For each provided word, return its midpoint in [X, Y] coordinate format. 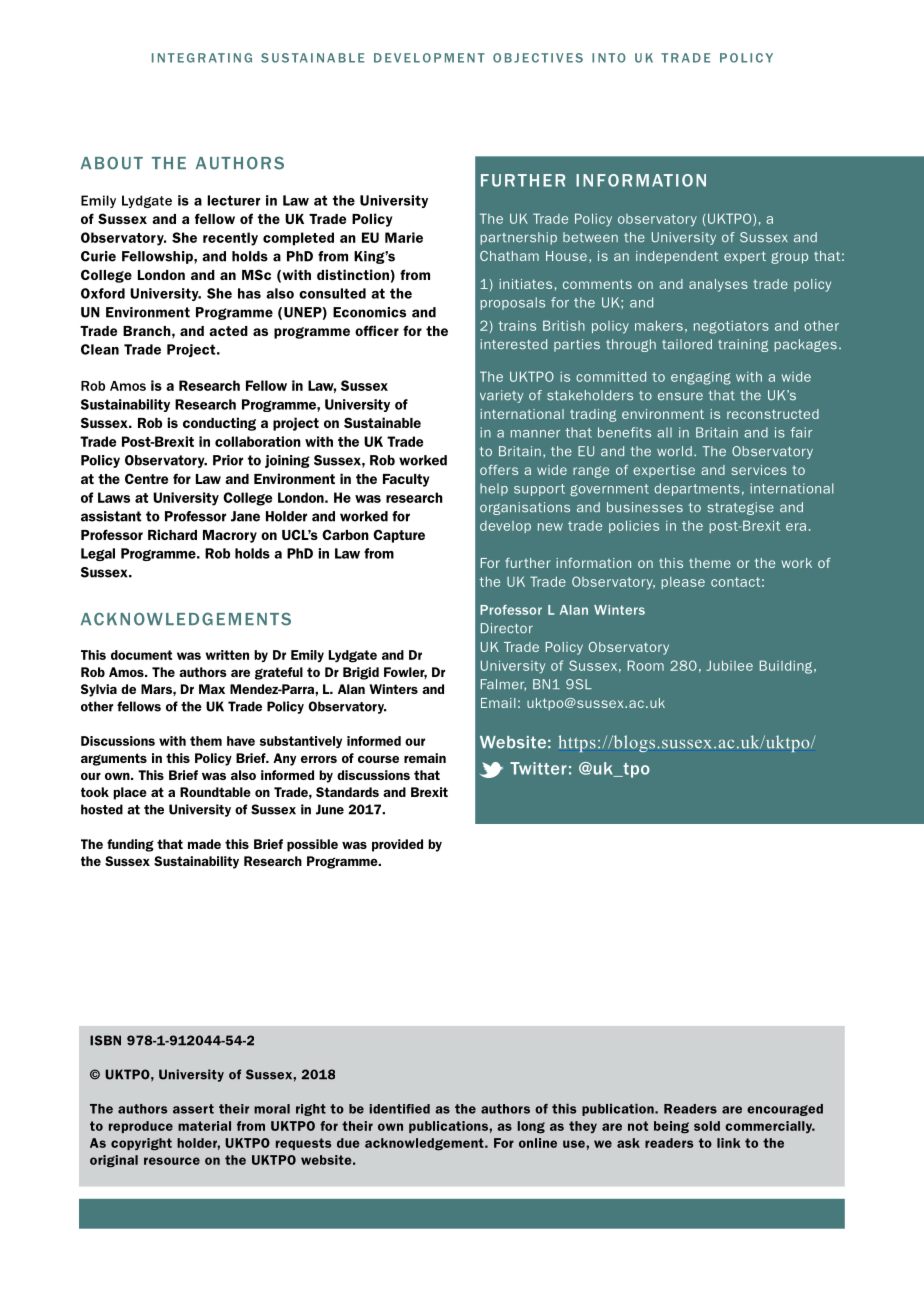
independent [677, 257]
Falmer [503, 685]
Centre [146, 478]
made [204, 844]
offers [499, 470]
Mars [157, 689]
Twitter [538, 768]
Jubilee [729, 665]
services [759, 470]
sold [707, 1126]
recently [230, 239]
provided [397, 845]
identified [399, 1109]
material [204, 1126]
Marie [404, 237]
